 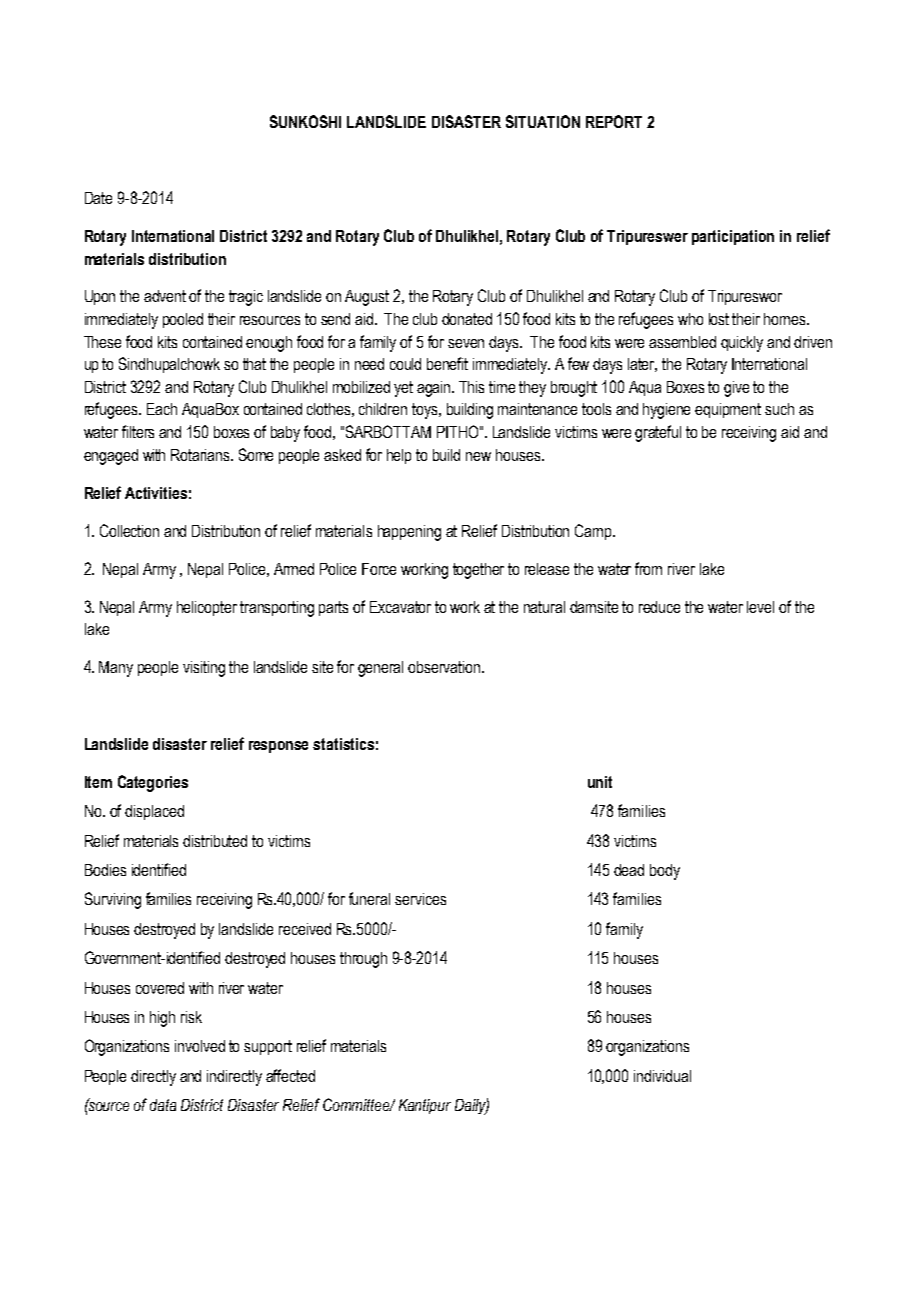 What do you see at coordinates (665, 872) in the image?
I see `body` at bounding box center [665, 872].
